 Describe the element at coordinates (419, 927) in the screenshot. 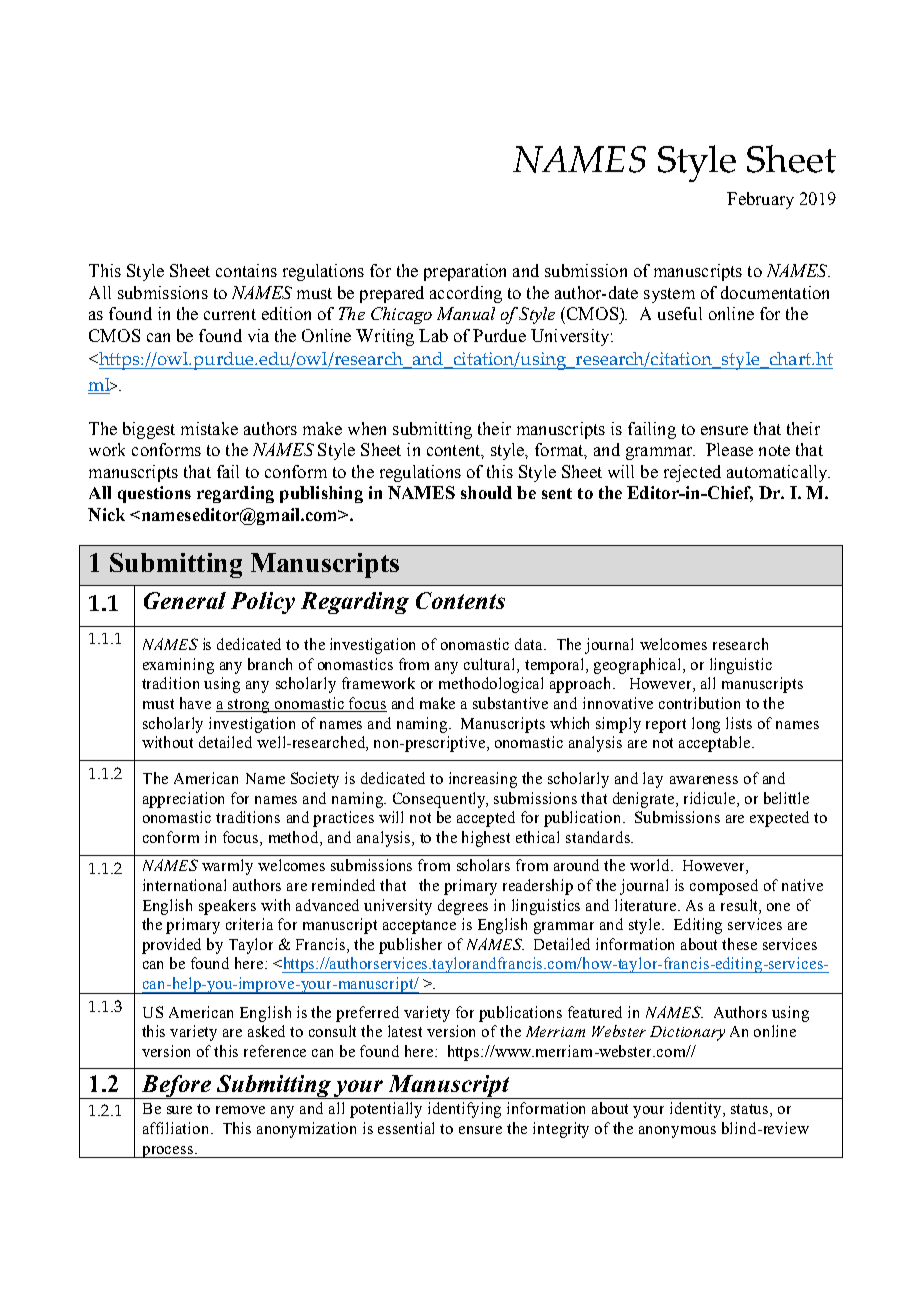

I see `acceptance` at that location.
